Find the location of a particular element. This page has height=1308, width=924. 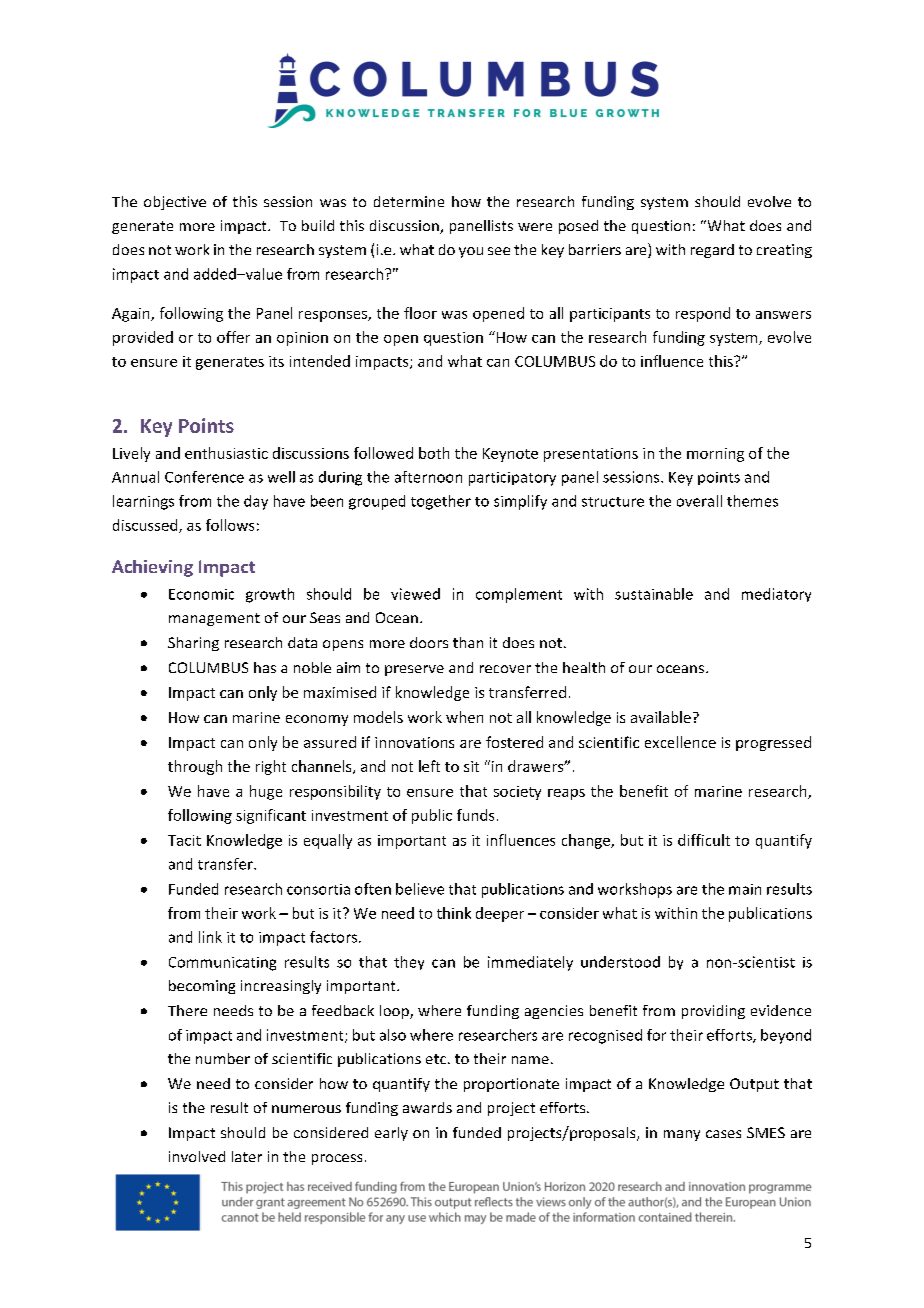

overall is located at coordinates (699, 501).
